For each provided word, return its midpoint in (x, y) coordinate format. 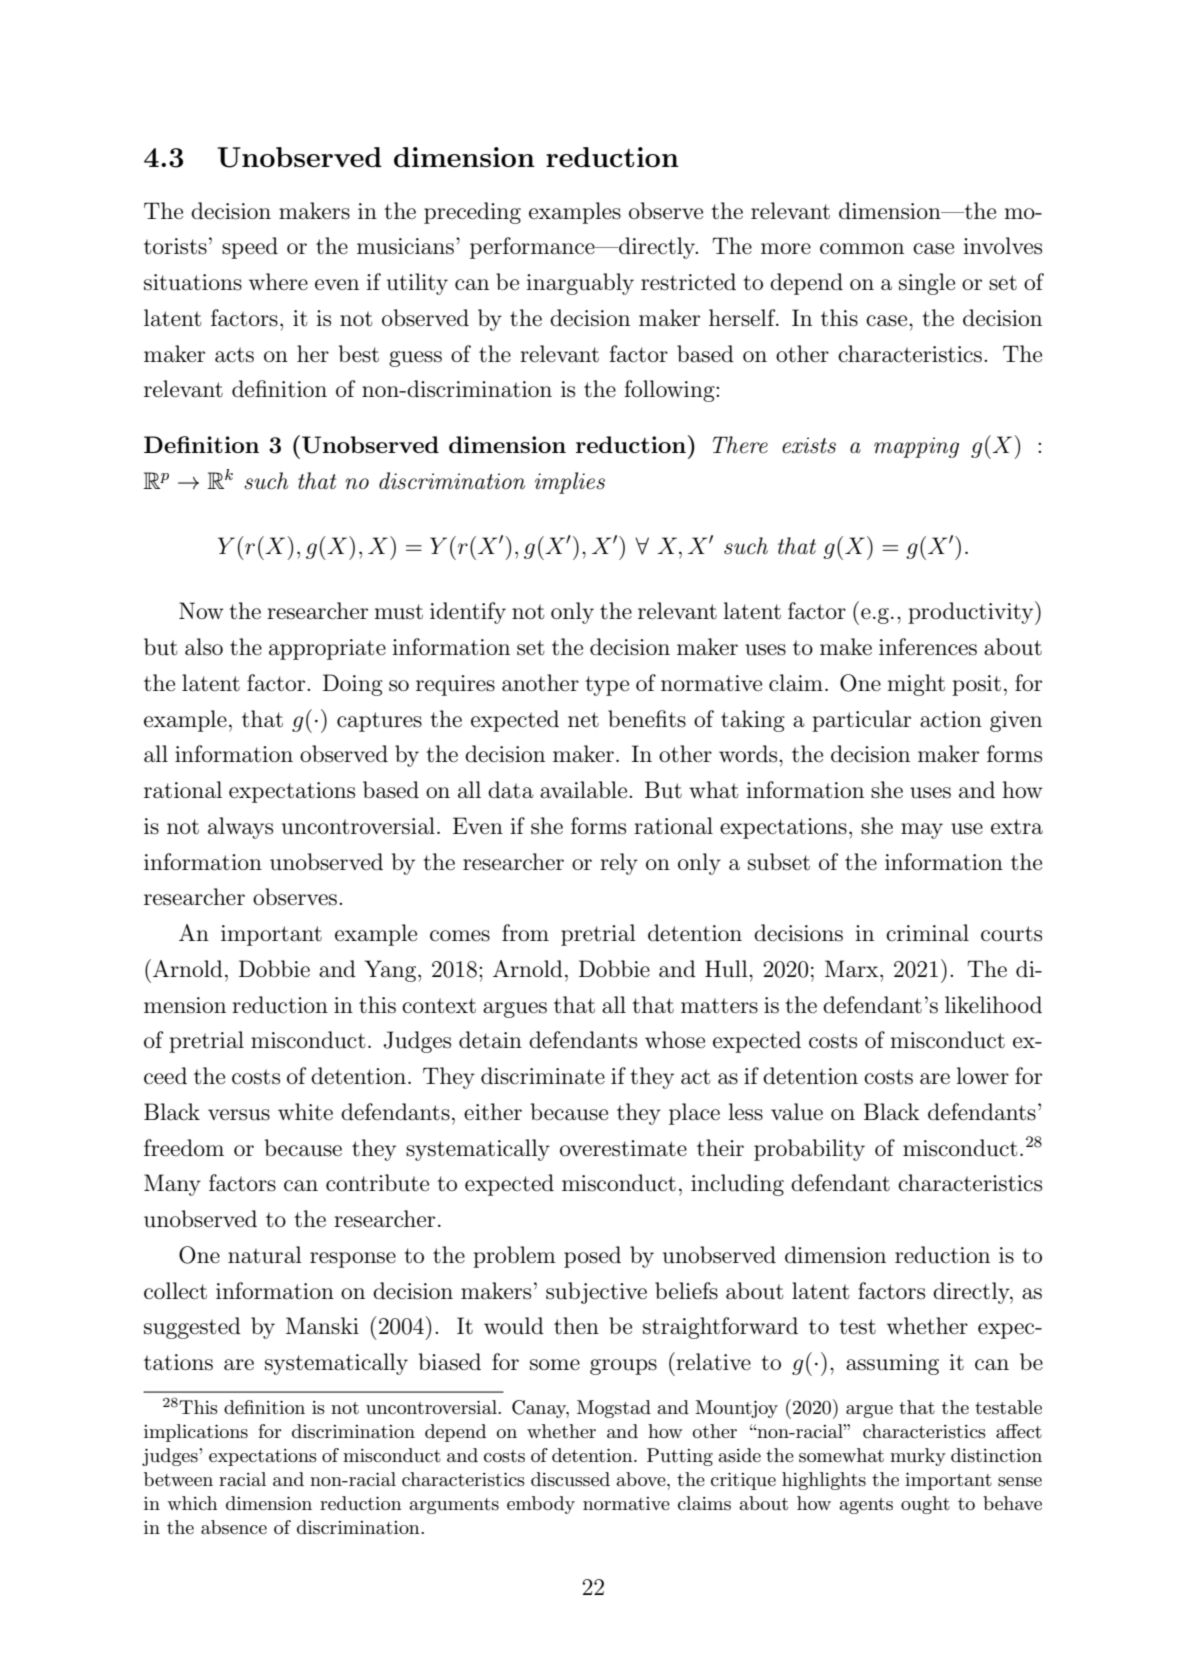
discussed (570, 1479)
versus (239, 1115)
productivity (972, 613)
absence (234, 1527)
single (927, 284)
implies (570, 483)
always (240, 828)
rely (619, 864)
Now (201, 610)
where (278, 282)
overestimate (623, 1148)
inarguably (580, 284)
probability (809, 1150)
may (922, 831)
